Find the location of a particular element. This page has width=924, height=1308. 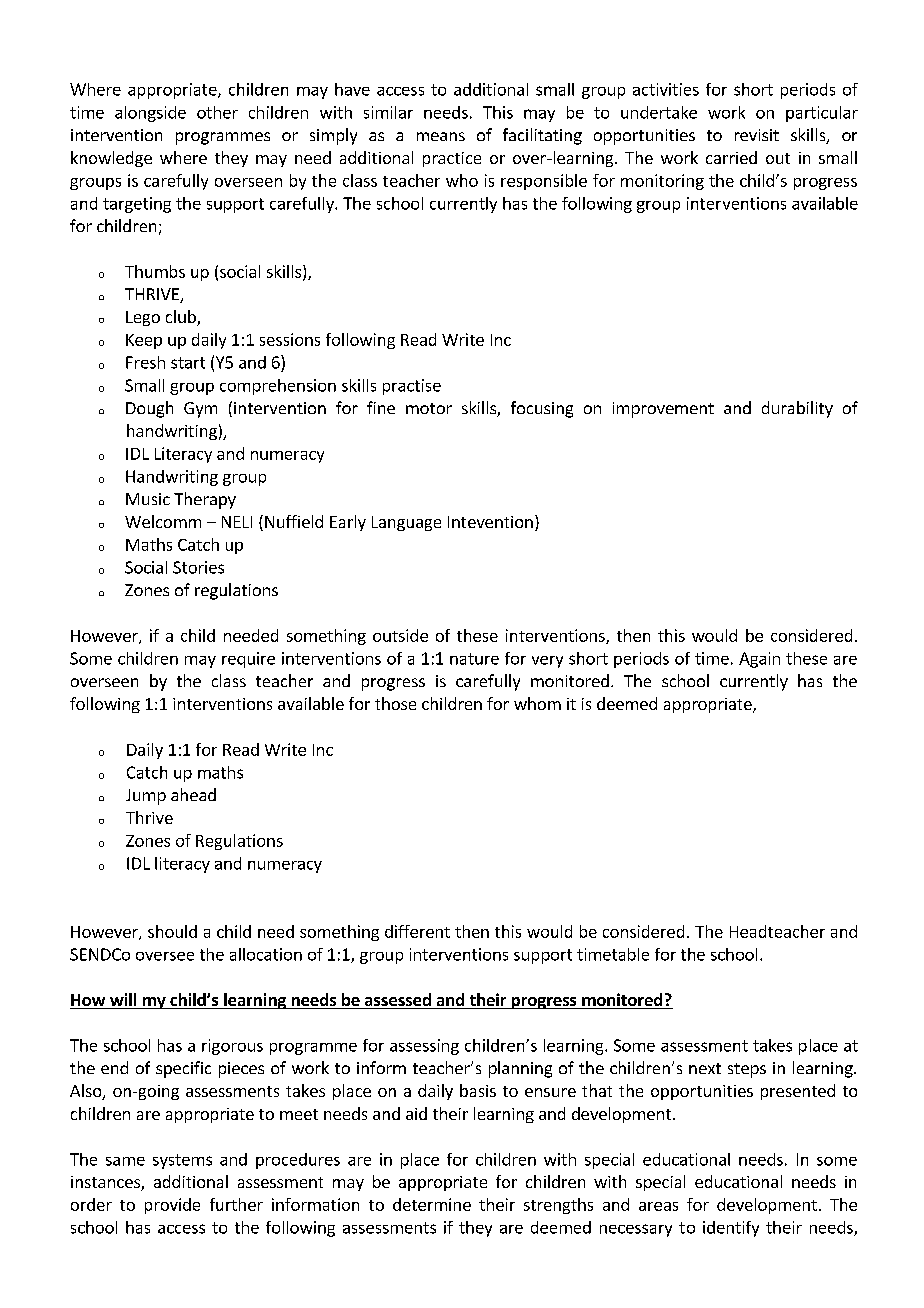

revisit is located at coordinates (757, 135).
